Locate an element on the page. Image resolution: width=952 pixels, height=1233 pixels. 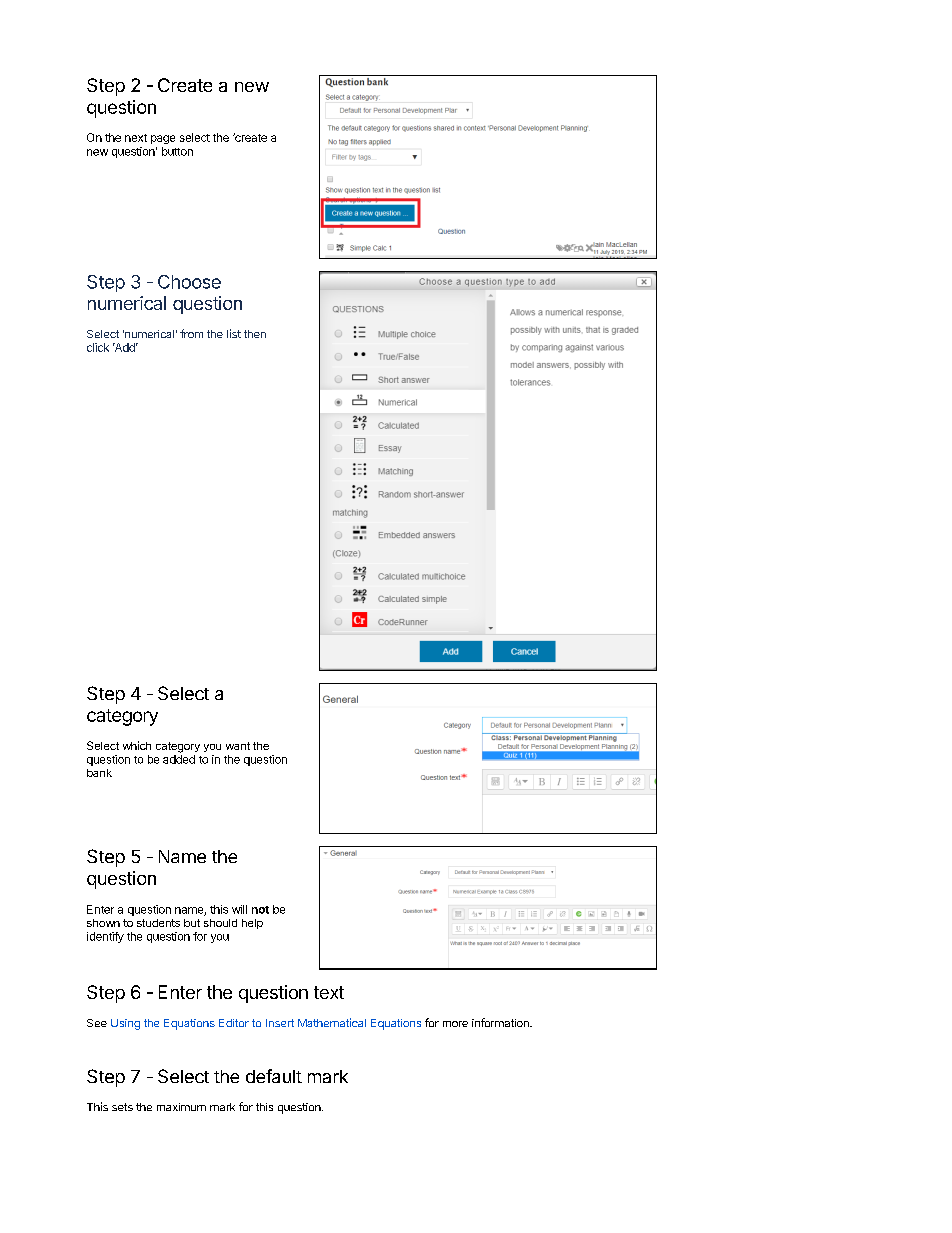
page is located at coordinates (163, 139).
